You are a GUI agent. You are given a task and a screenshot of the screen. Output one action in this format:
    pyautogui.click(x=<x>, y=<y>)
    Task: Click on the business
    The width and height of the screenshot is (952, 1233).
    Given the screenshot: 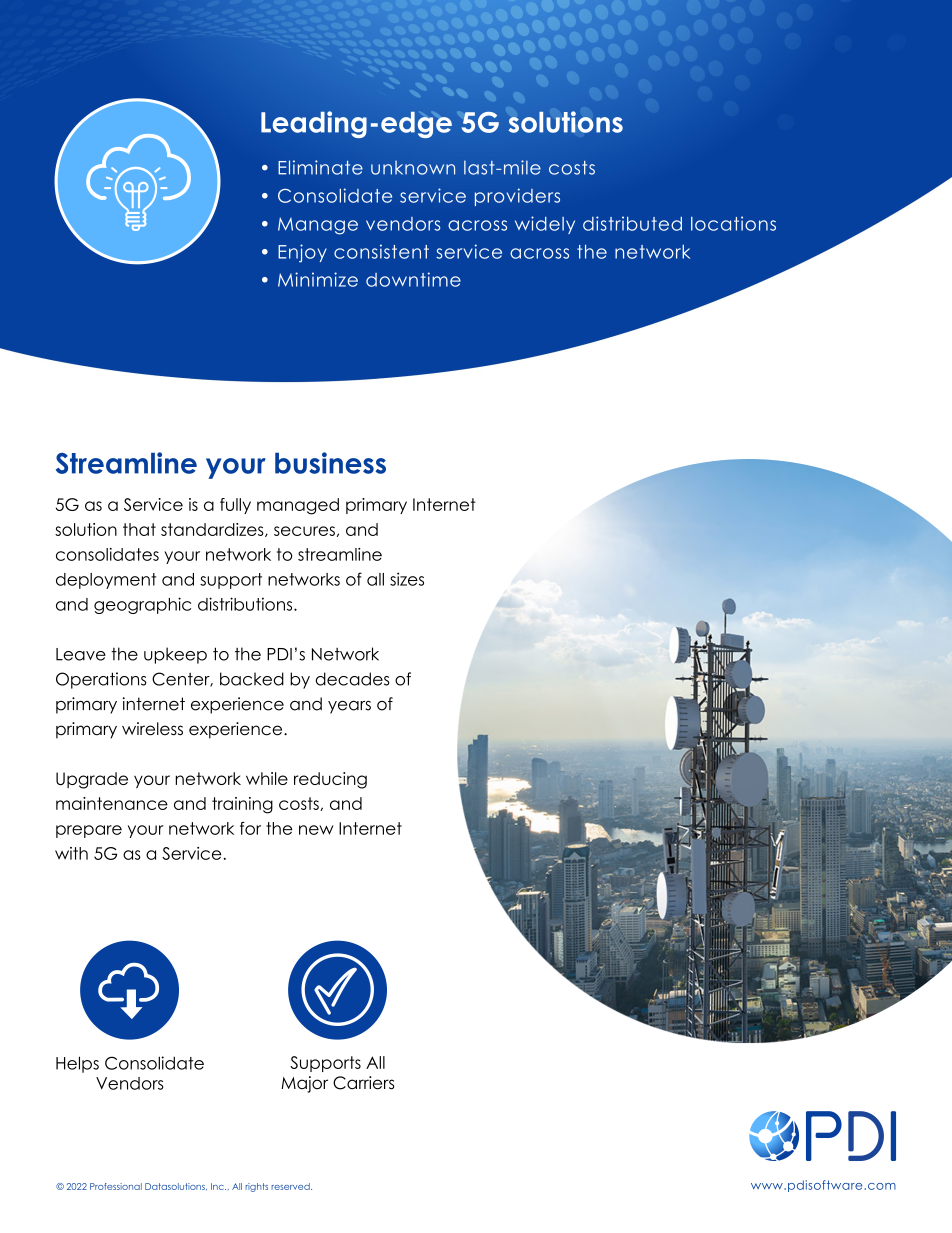 What is the action you would take?
    pyautogui.click(x=330, y=463)
